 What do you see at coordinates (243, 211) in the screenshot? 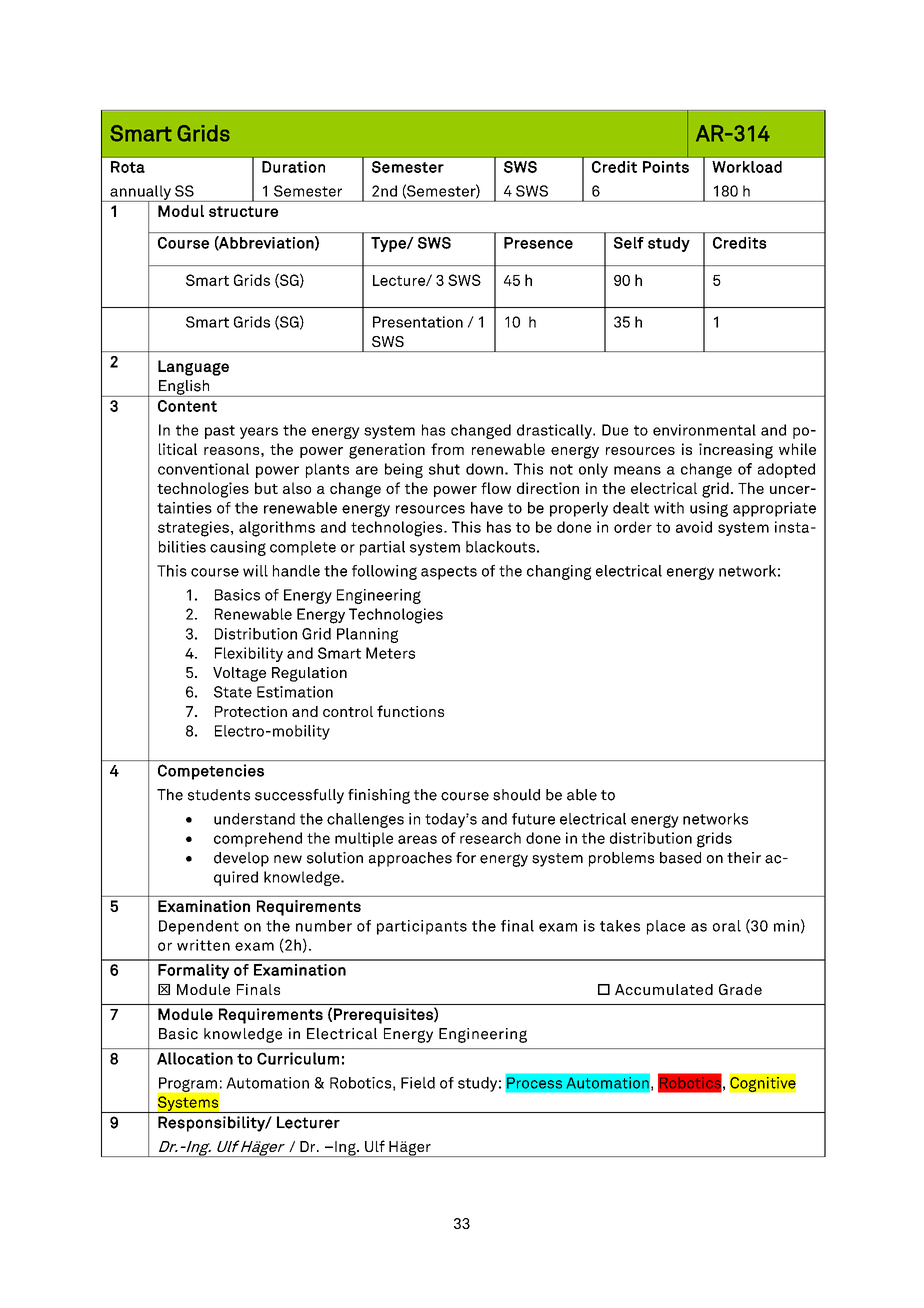
I see `structure` at bounding box center [243, 211].
